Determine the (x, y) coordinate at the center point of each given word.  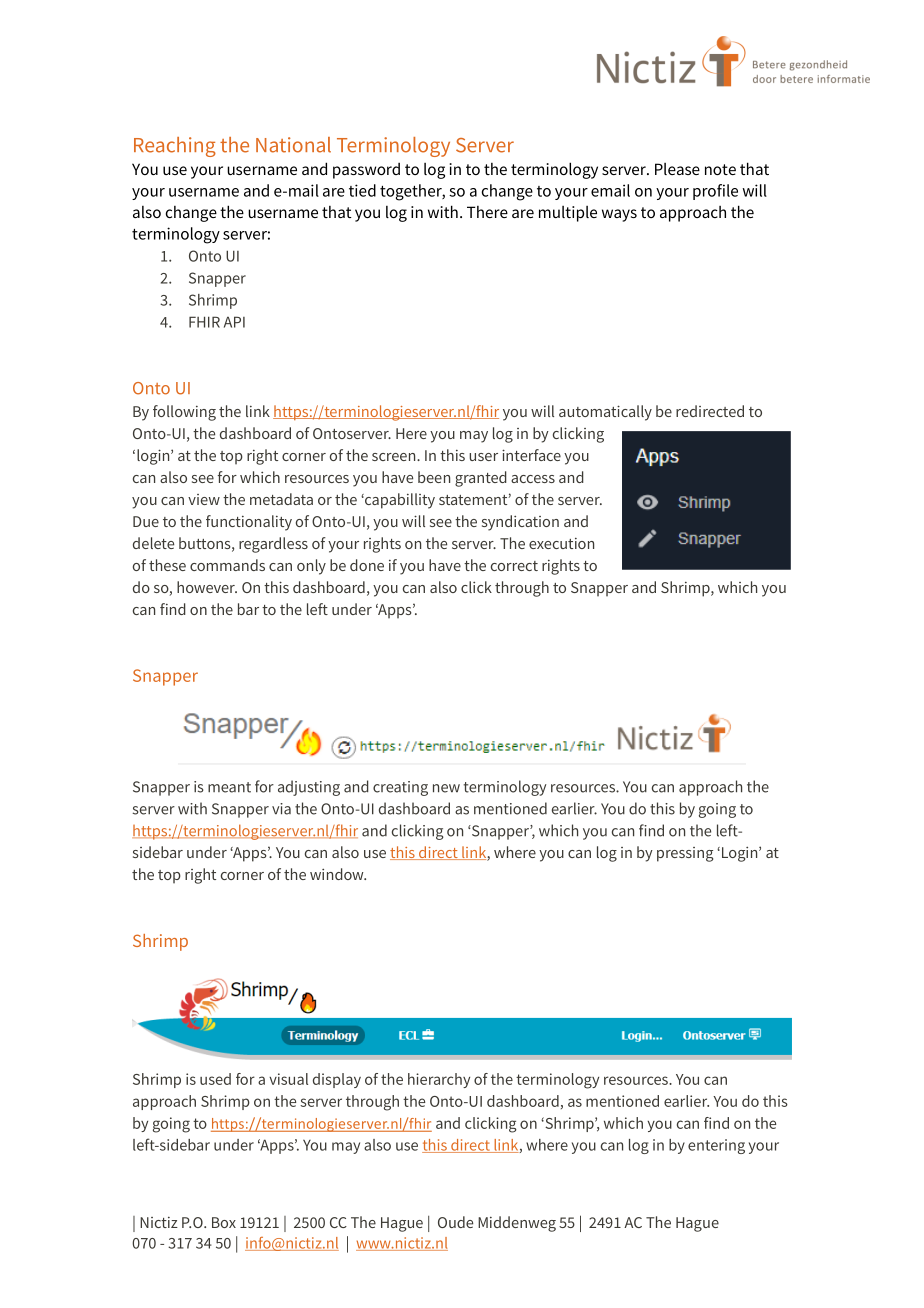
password (366, 171)
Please (677, 169)
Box (224, 1222)
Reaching (175, 147)
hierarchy (439, 1080)
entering (716, 1146)
